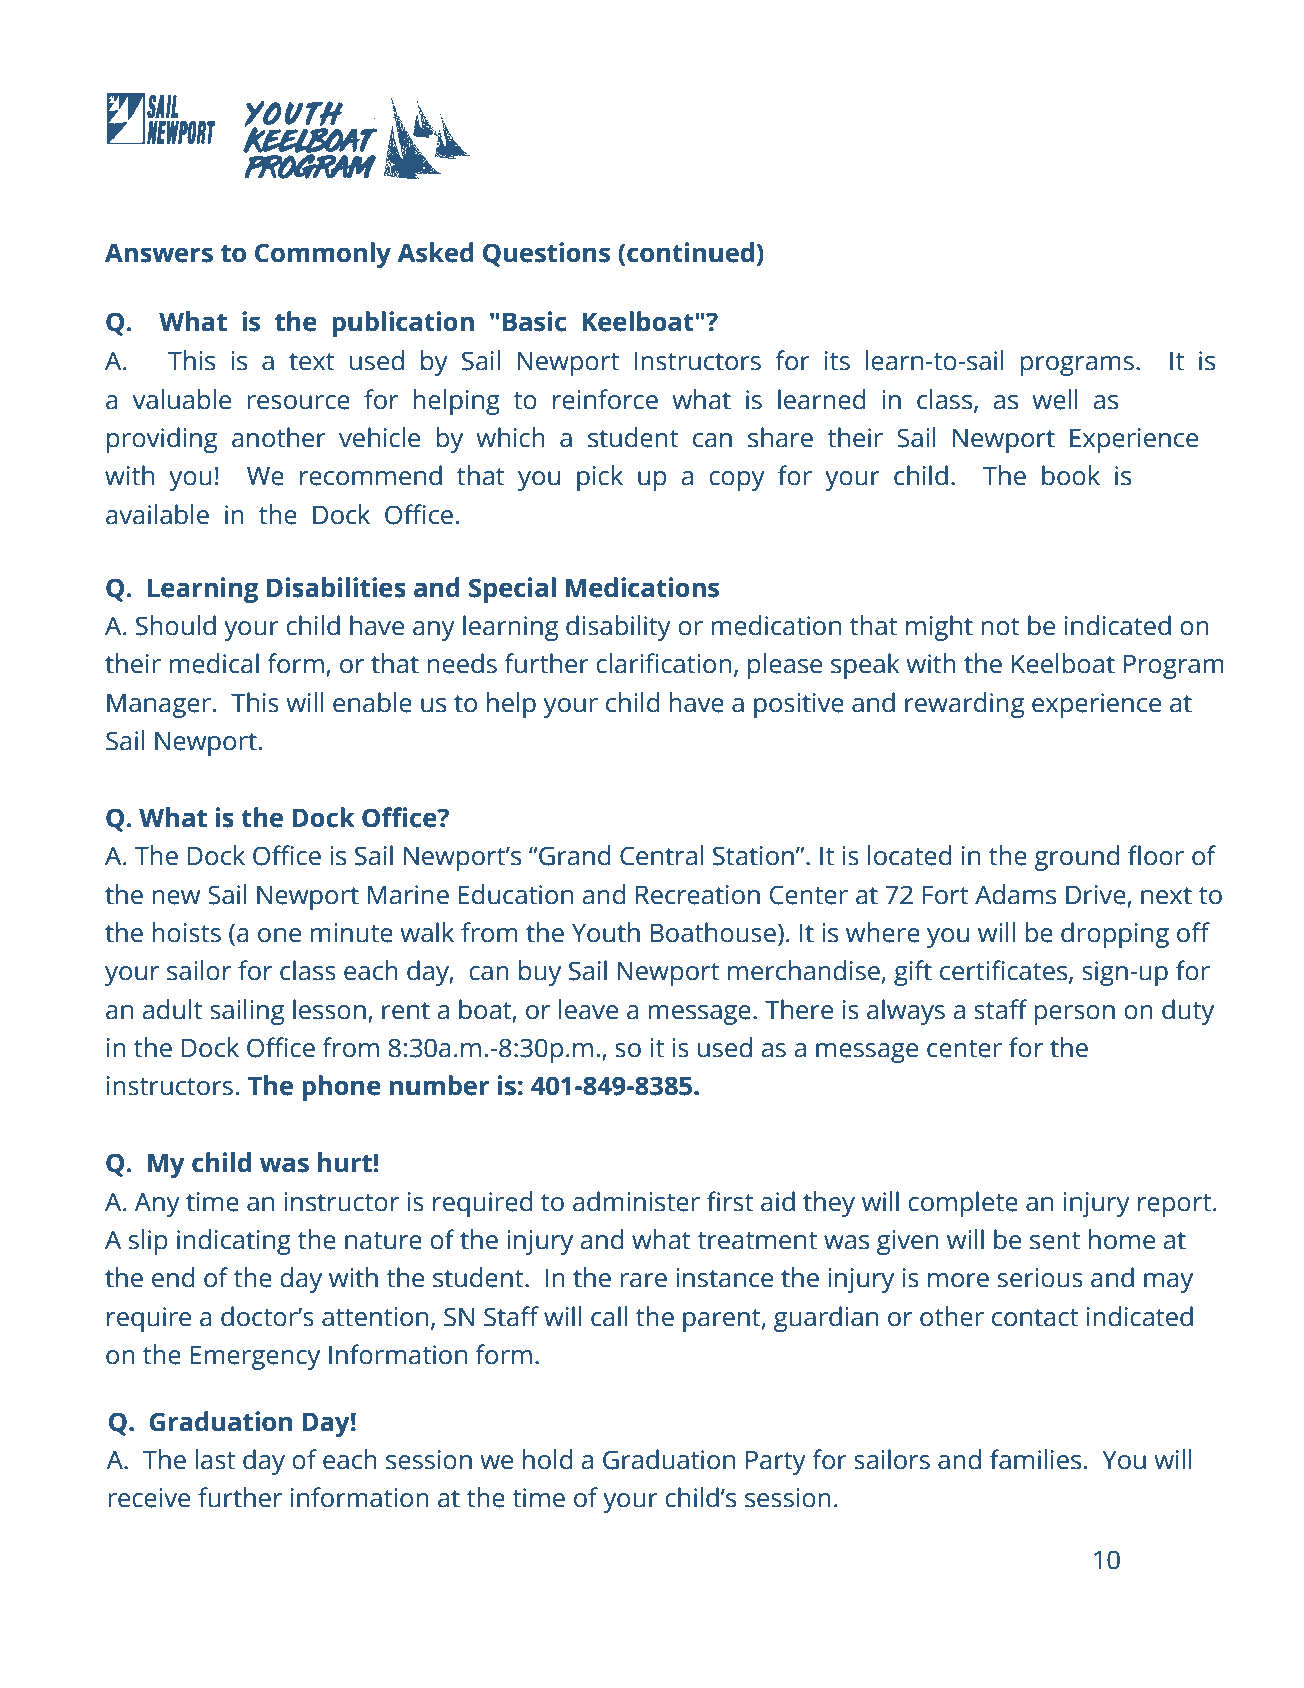 The image size is (1304, 1688). What do you see at coordinates (636, 1201) in the screenshot?
I see `administer` at bounding box center [636, 1201].
